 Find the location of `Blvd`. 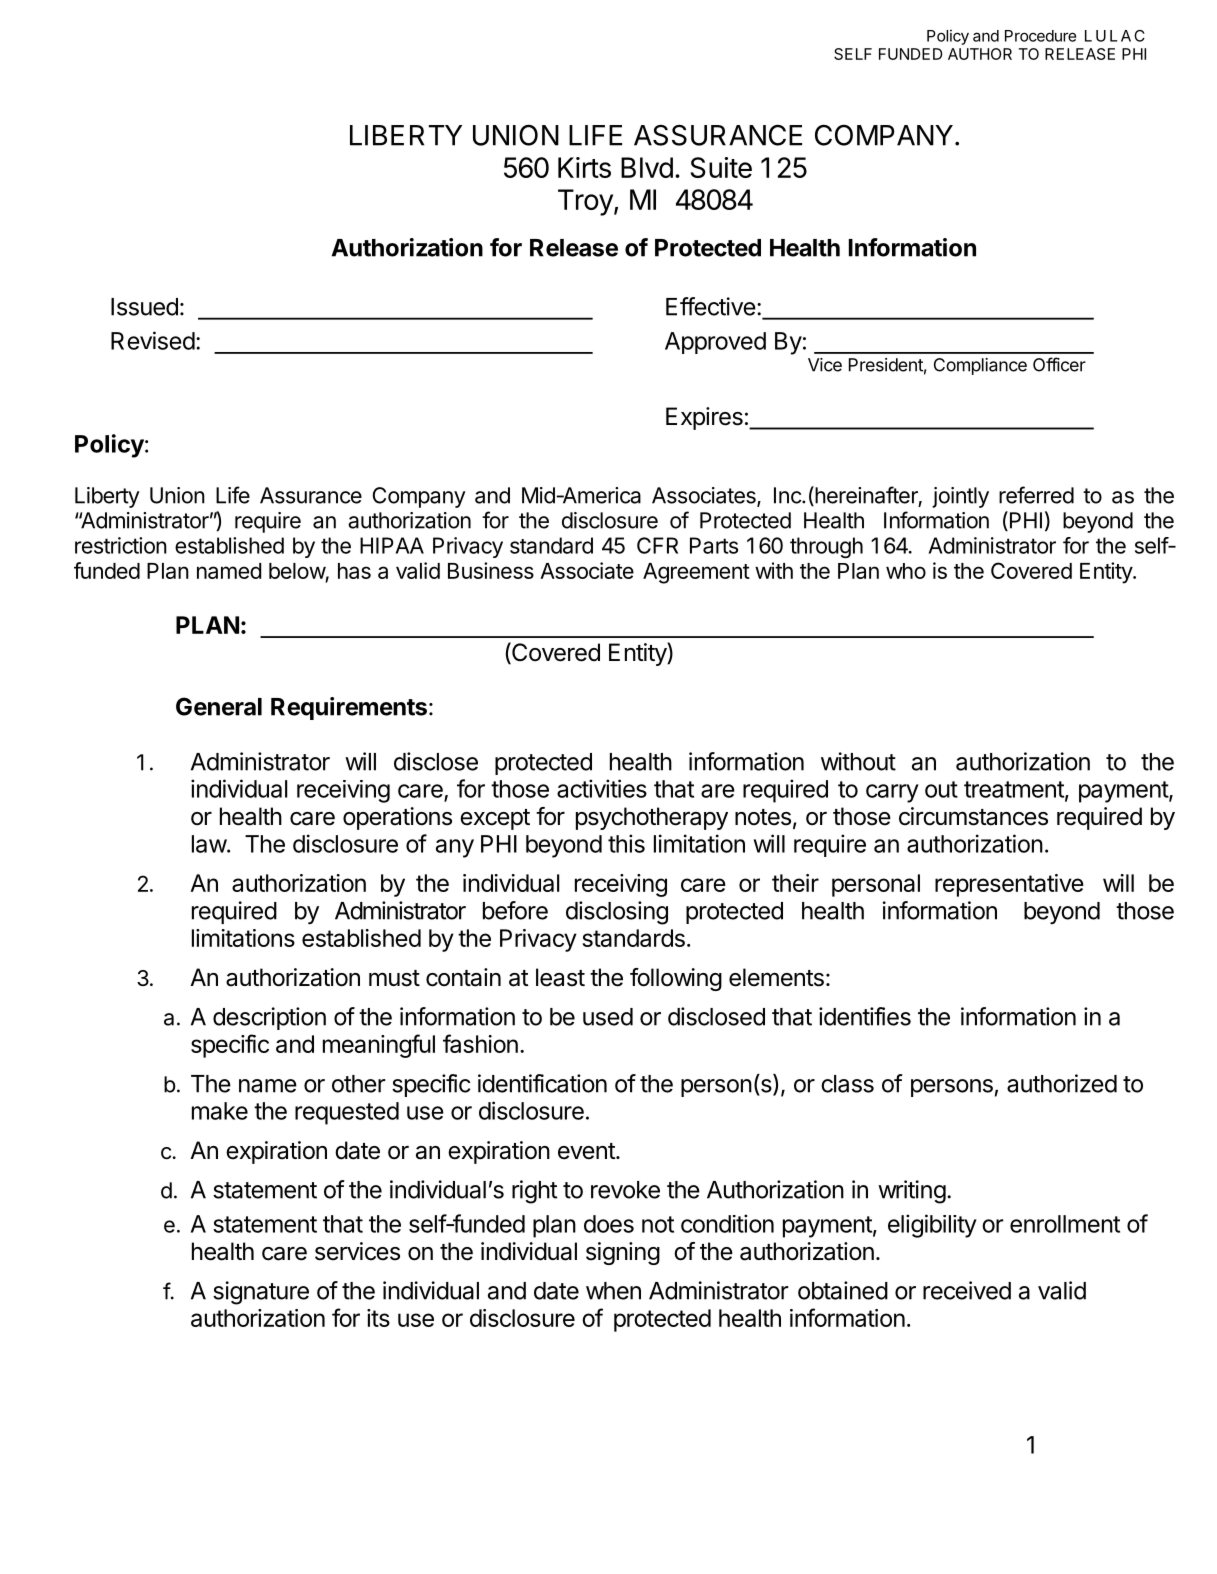

Blvd is located at coordinates (647, 167).
